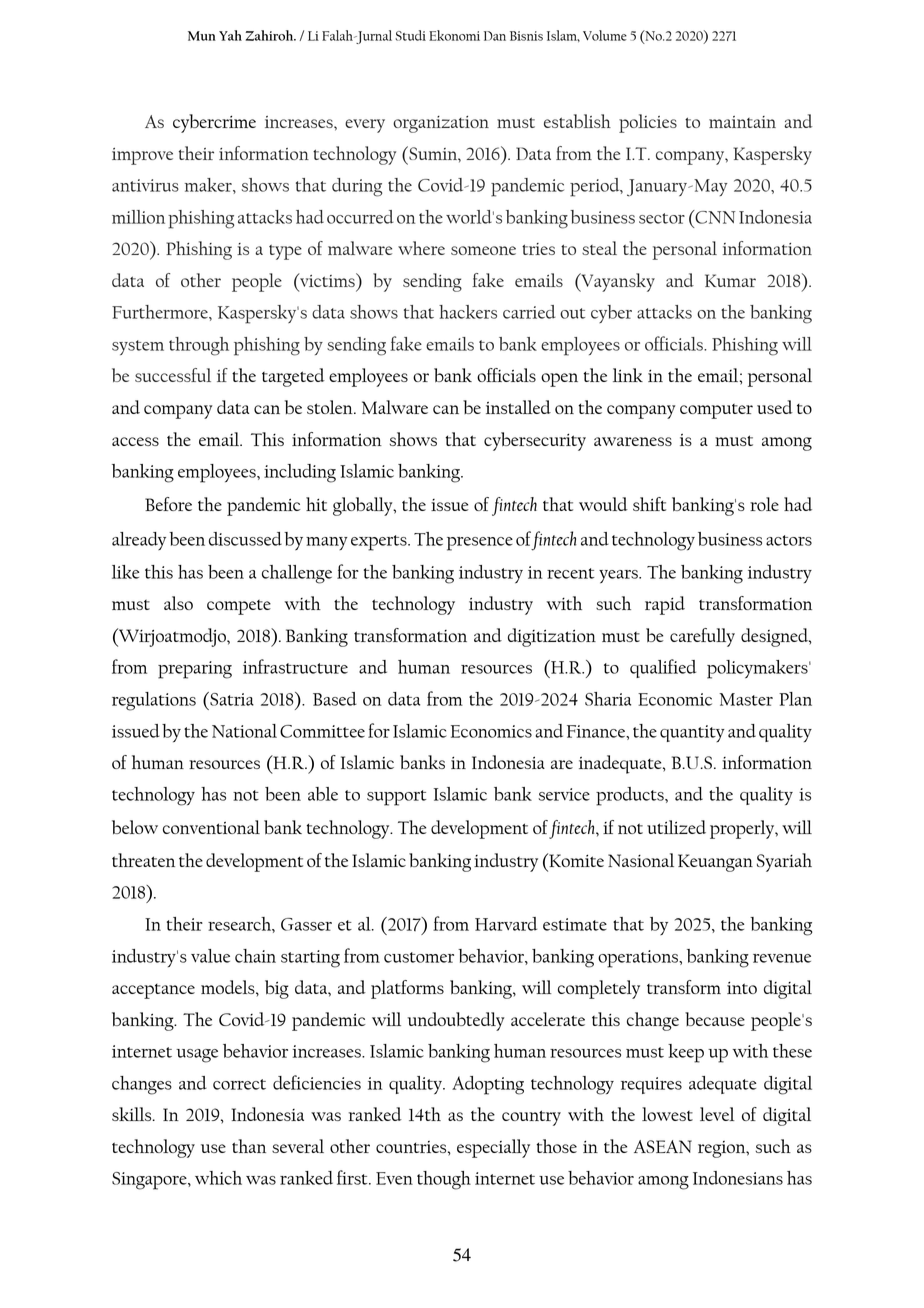  What do you see at coordinates (518, 407) in the image?
I see `installed` at bounding box center [518, 407].
